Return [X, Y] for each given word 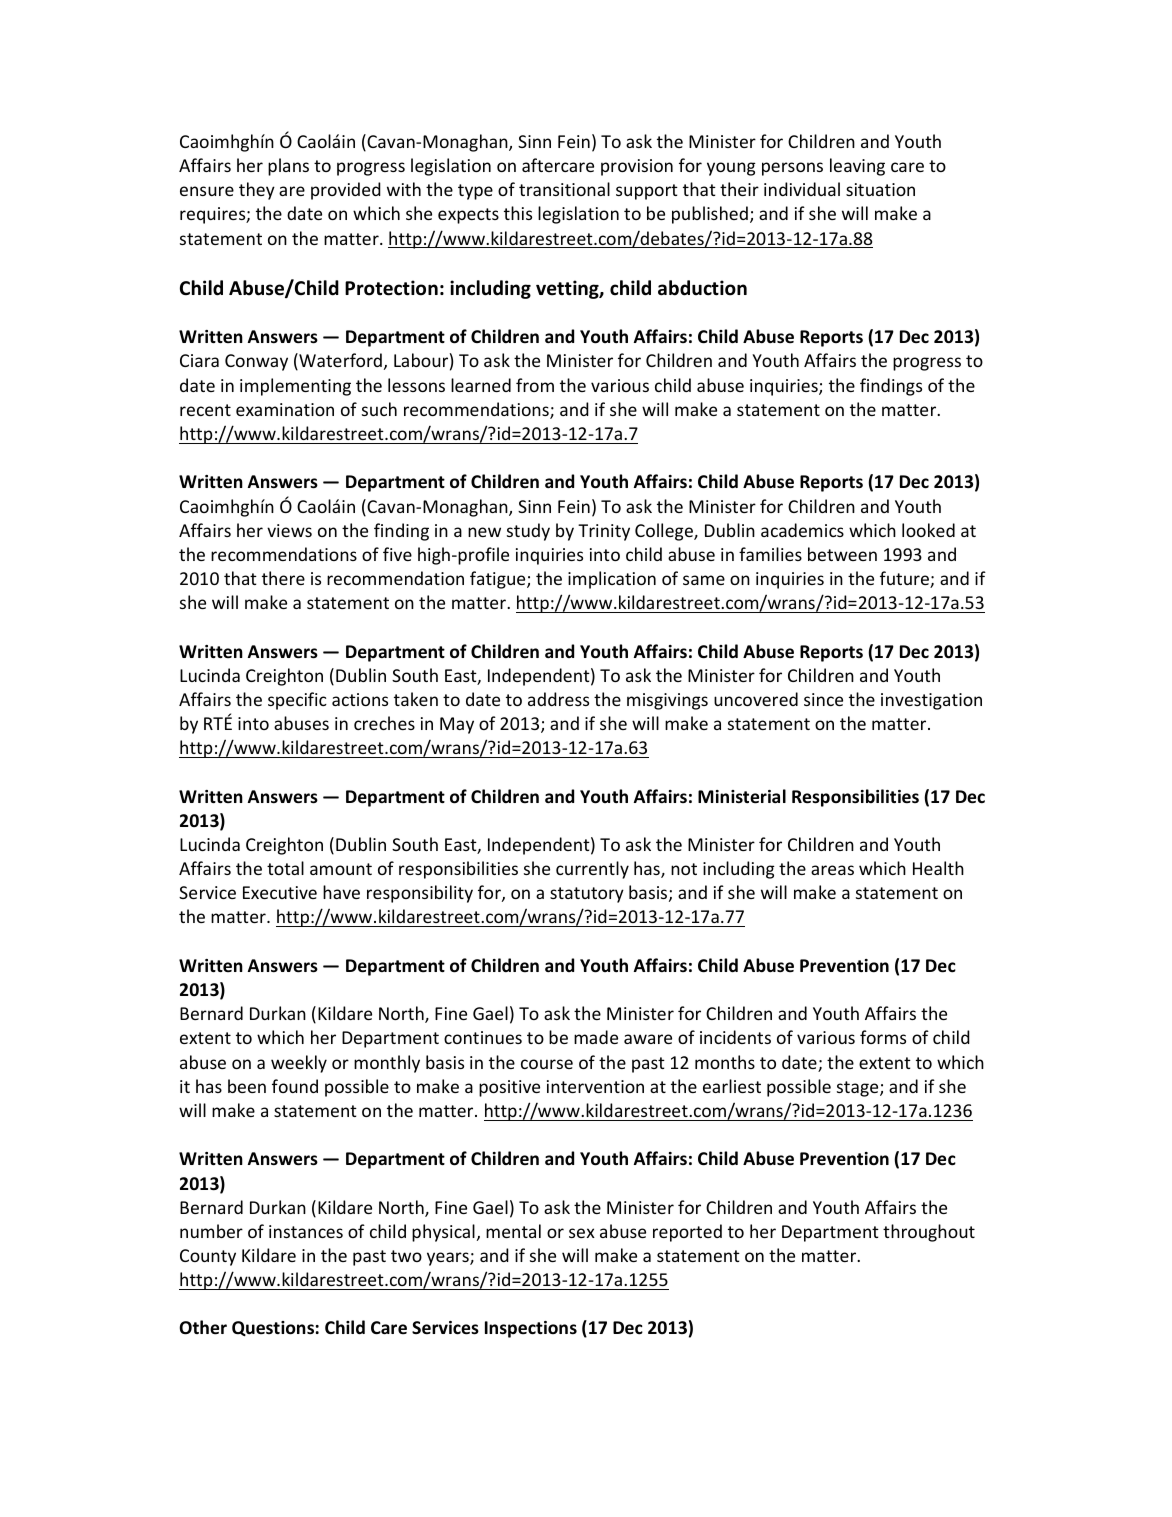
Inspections [531, 1329]
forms [883, 1037]
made [596, 1037]
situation [880, 189]
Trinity [604, 532]
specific [297, 701]
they [257, 191]
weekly [299, 1064]
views [289, 530]
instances [306, 1231]
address [558, 699]
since [823, 699]
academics [802, 530]
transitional [564, 189]
